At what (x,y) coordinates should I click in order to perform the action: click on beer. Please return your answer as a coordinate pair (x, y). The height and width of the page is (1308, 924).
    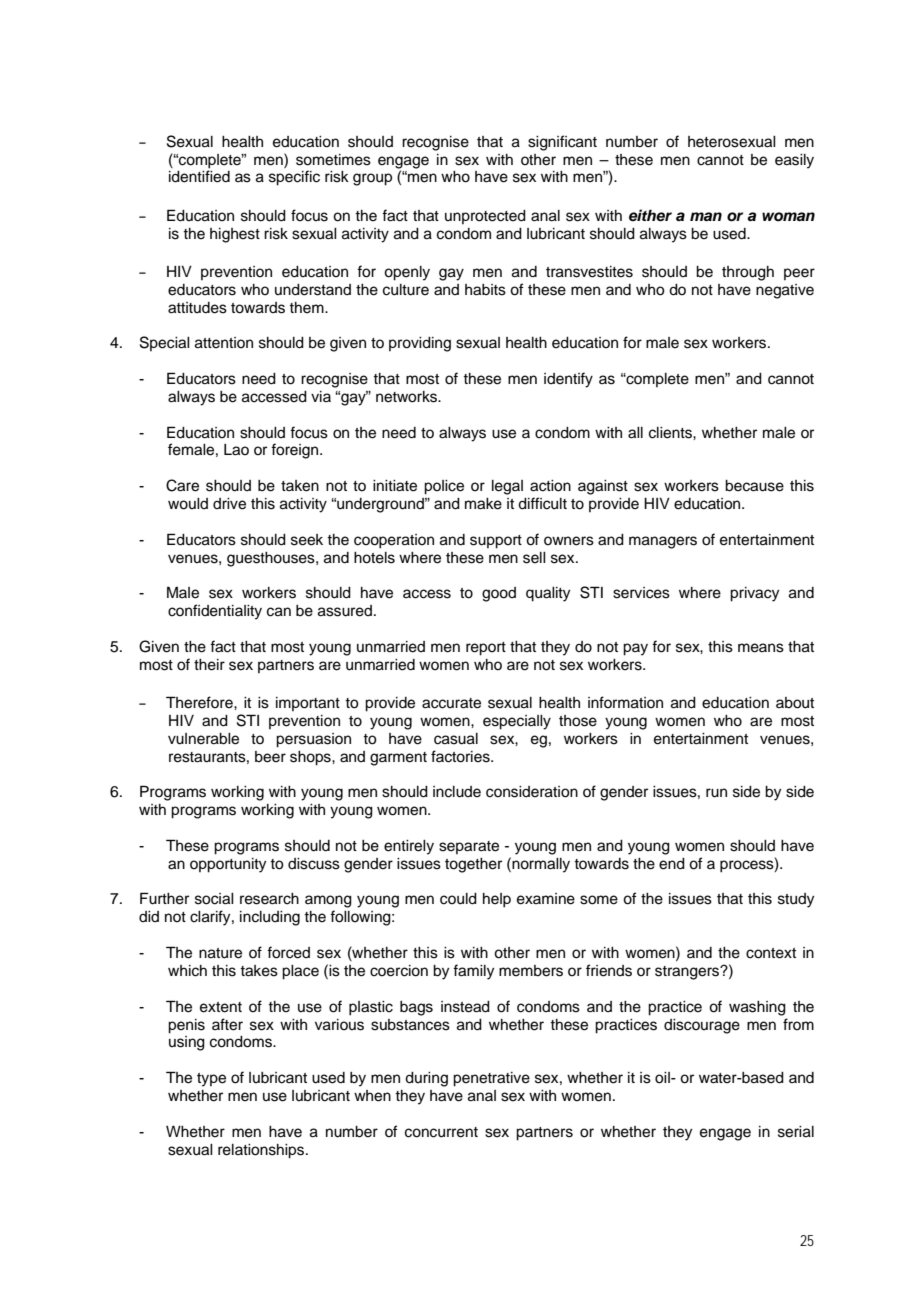
    Looking at the image, I should click on (270, 757).
